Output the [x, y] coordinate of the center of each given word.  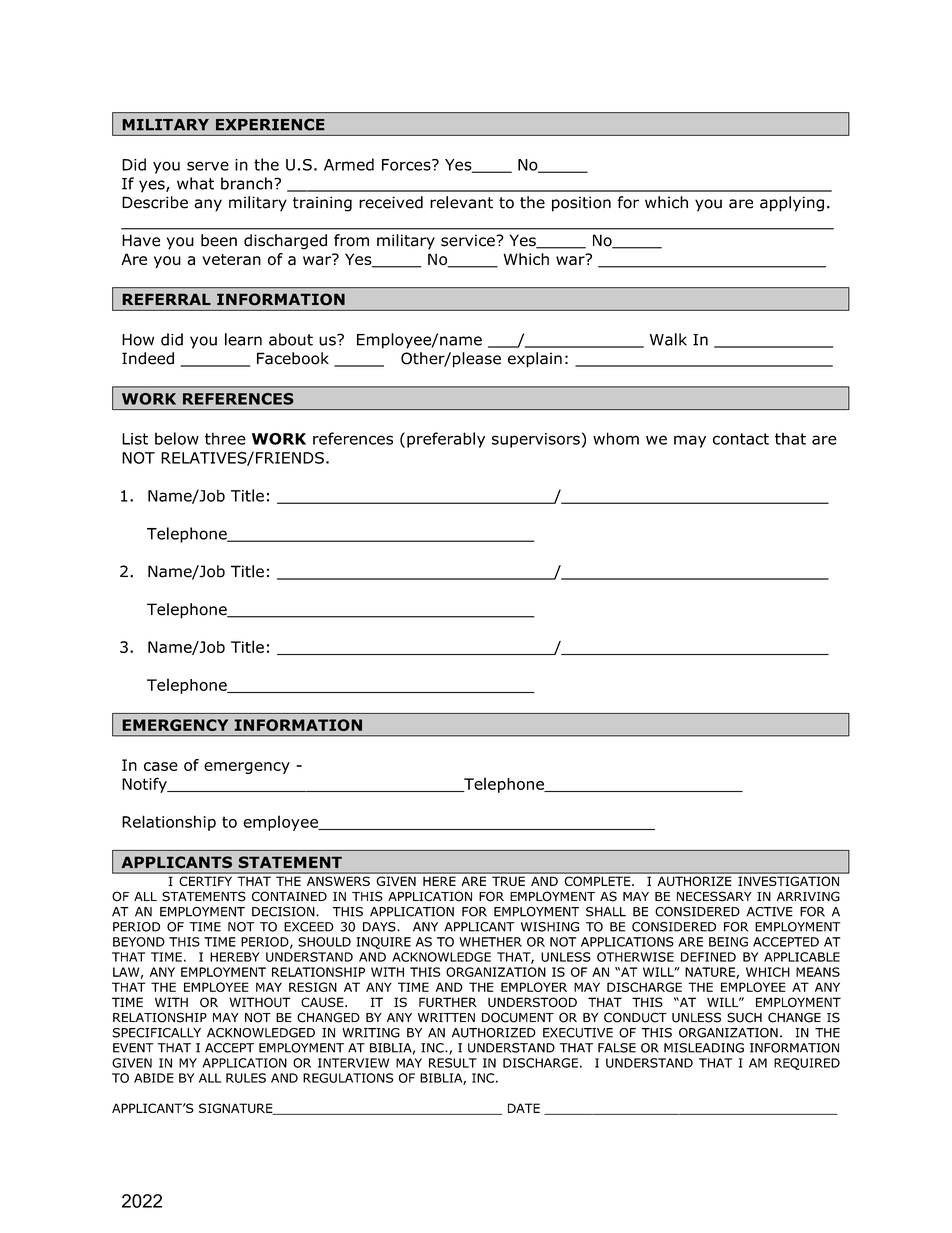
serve [208, 166]
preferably [446, 440]
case [161, 766]
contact [741, 439]
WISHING [550, 927]
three [225, 438]
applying [792, 204]
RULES [246, 1078]
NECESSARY [714, 896]
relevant [461, 202]
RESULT [453, 1063]
